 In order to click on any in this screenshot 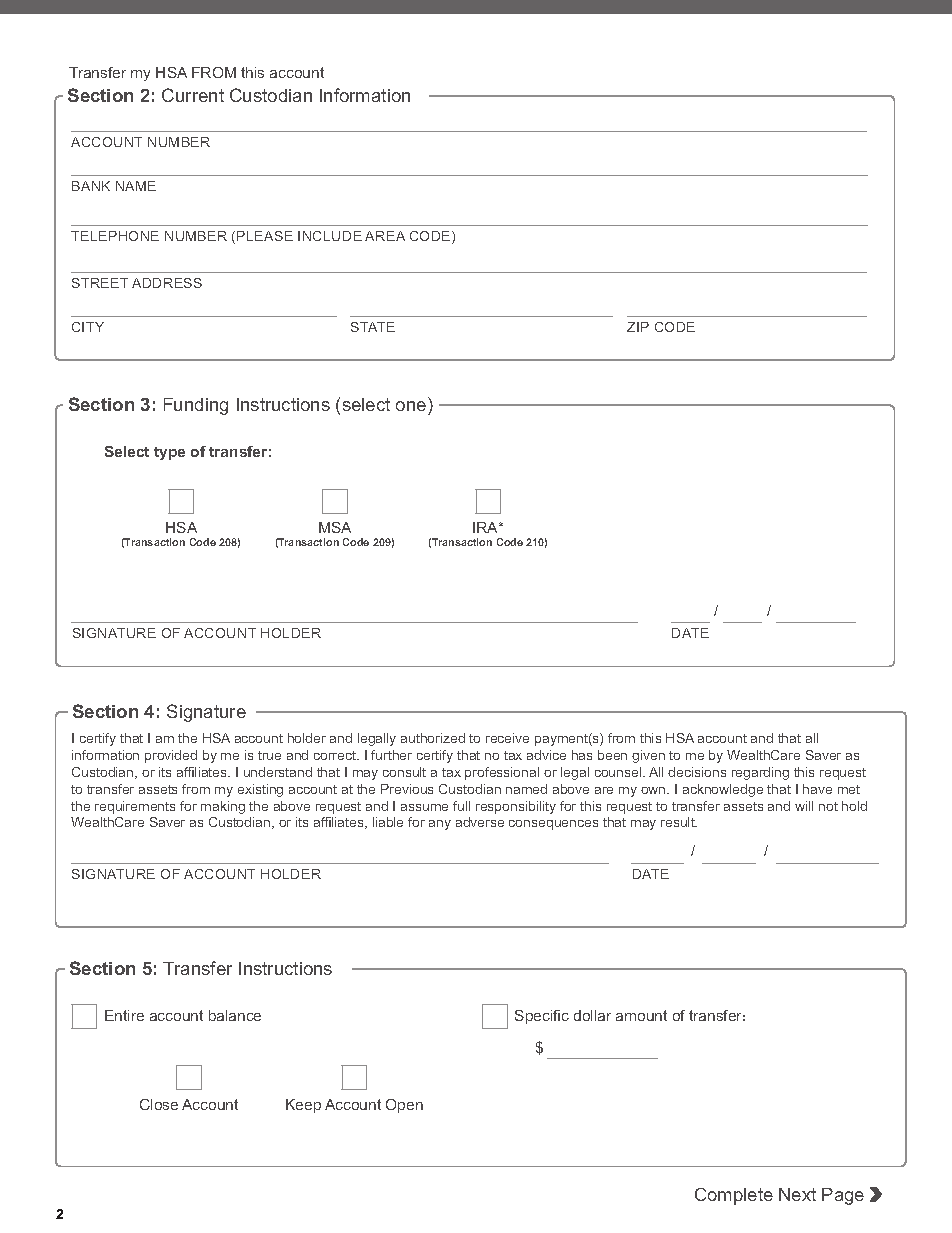, I will do `click(440, 825)`.
